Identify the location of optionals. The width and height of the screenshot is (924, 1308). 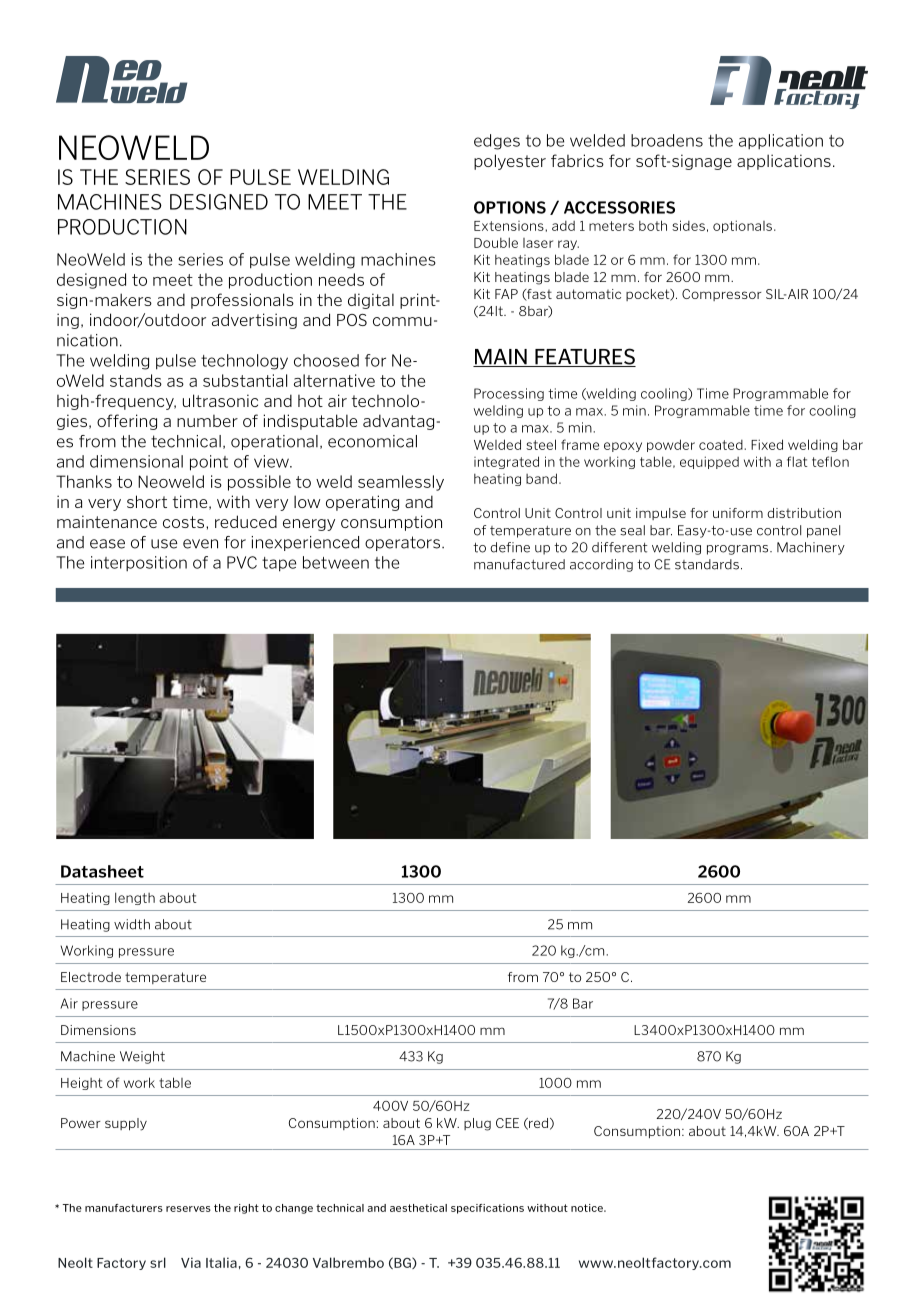
(742, 226).
